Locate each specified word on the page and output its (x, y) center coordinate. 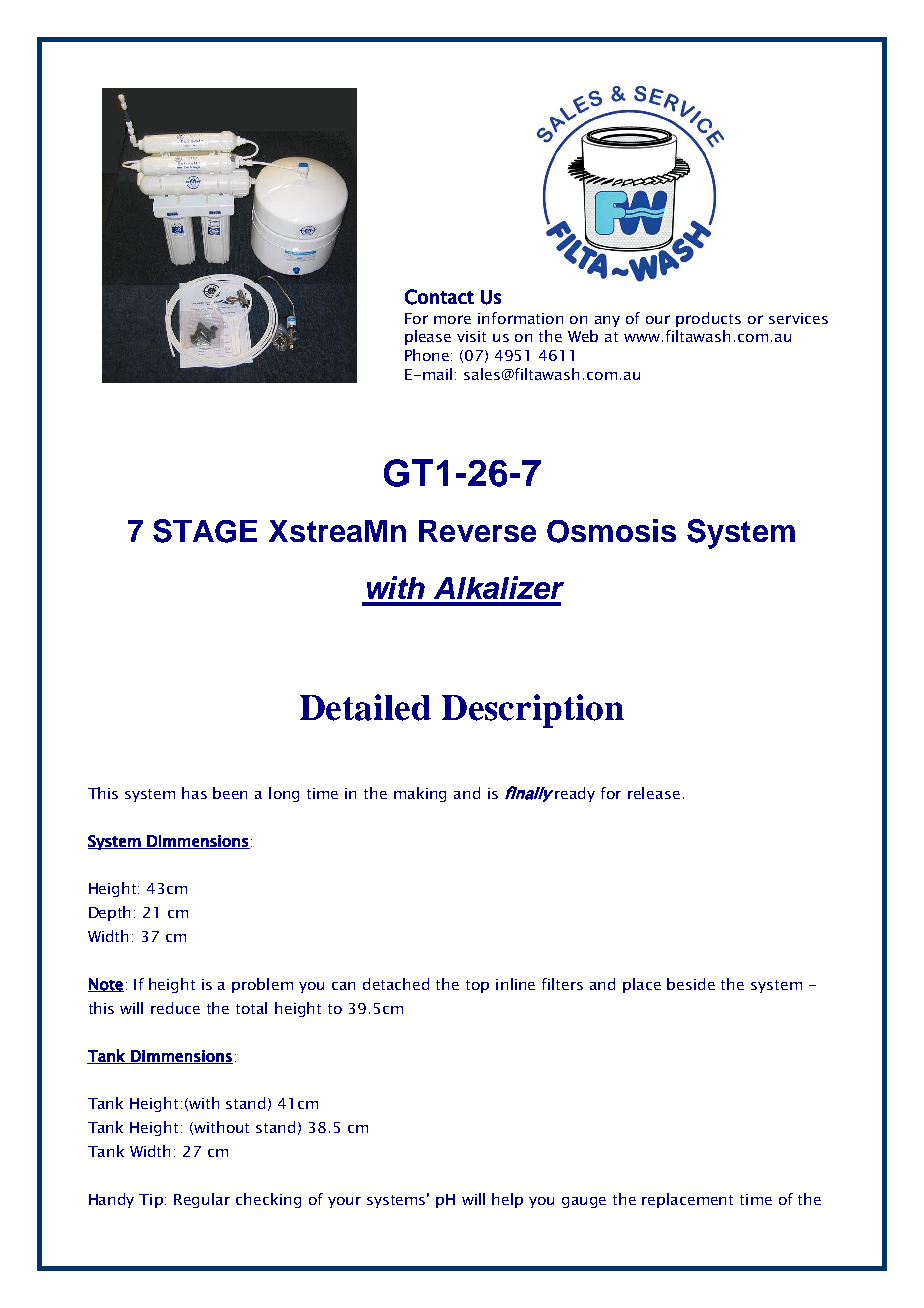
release (654, 793)
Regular (202, 1200)
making (420, 794)
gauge (584, 1202)
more (452, 319)
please (428, 337)
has (194, 793)
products (708, 319)
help (507, 1200)
